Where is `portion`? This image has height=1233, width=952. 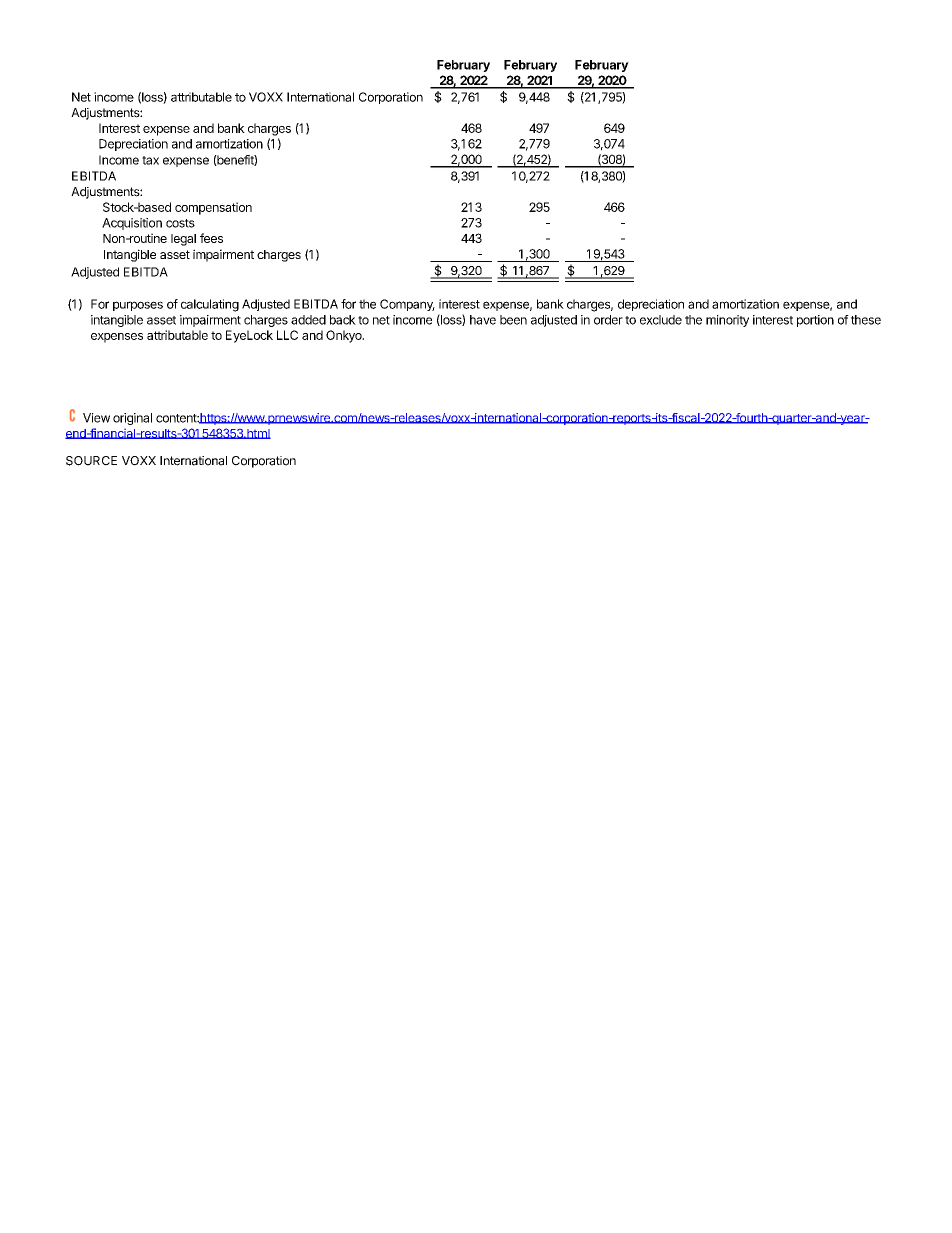 portion is located at coordinates (815, 321).
